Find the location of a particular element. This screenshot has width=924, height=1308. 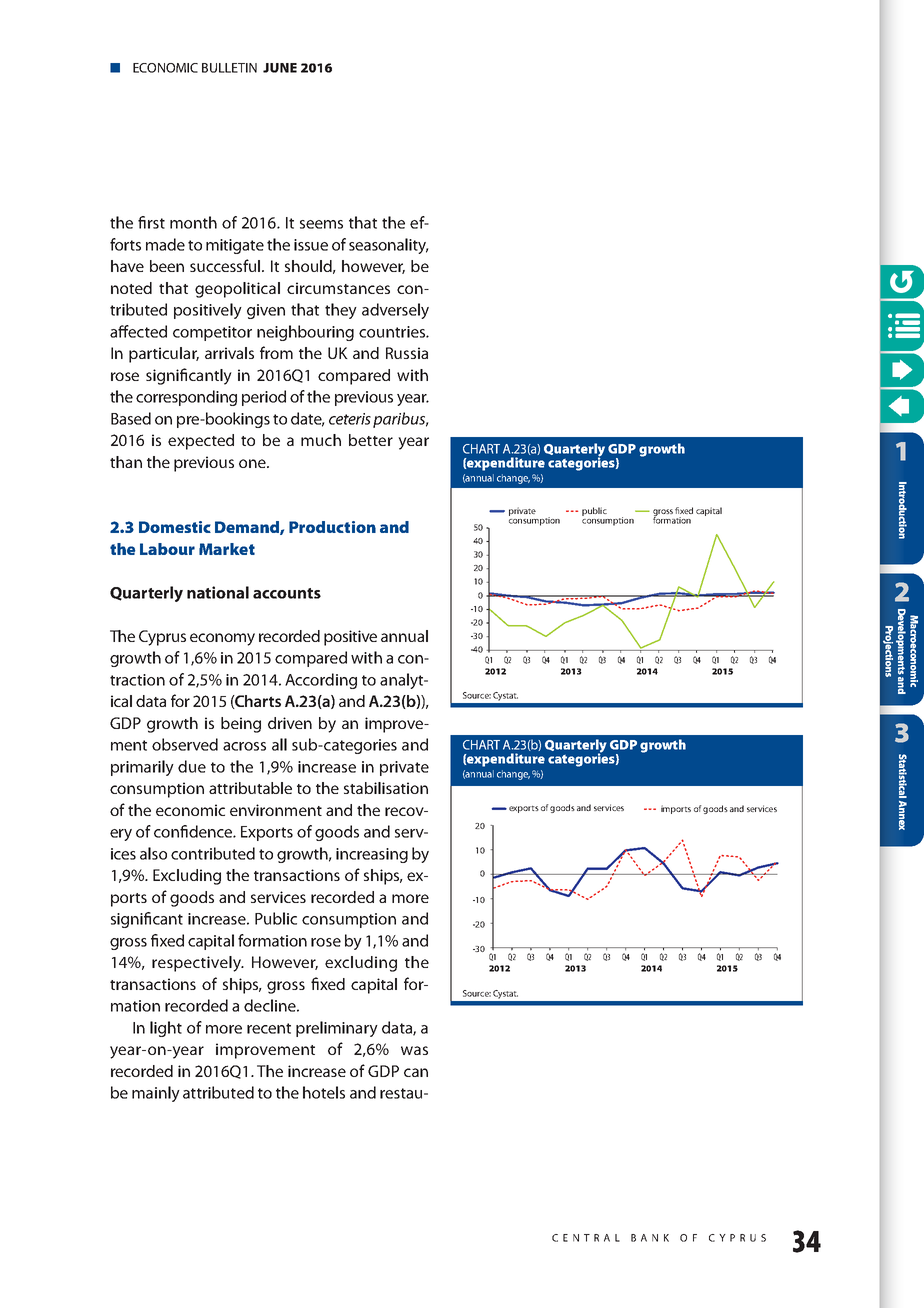

mainly is located at coordinates (156, 1094).
